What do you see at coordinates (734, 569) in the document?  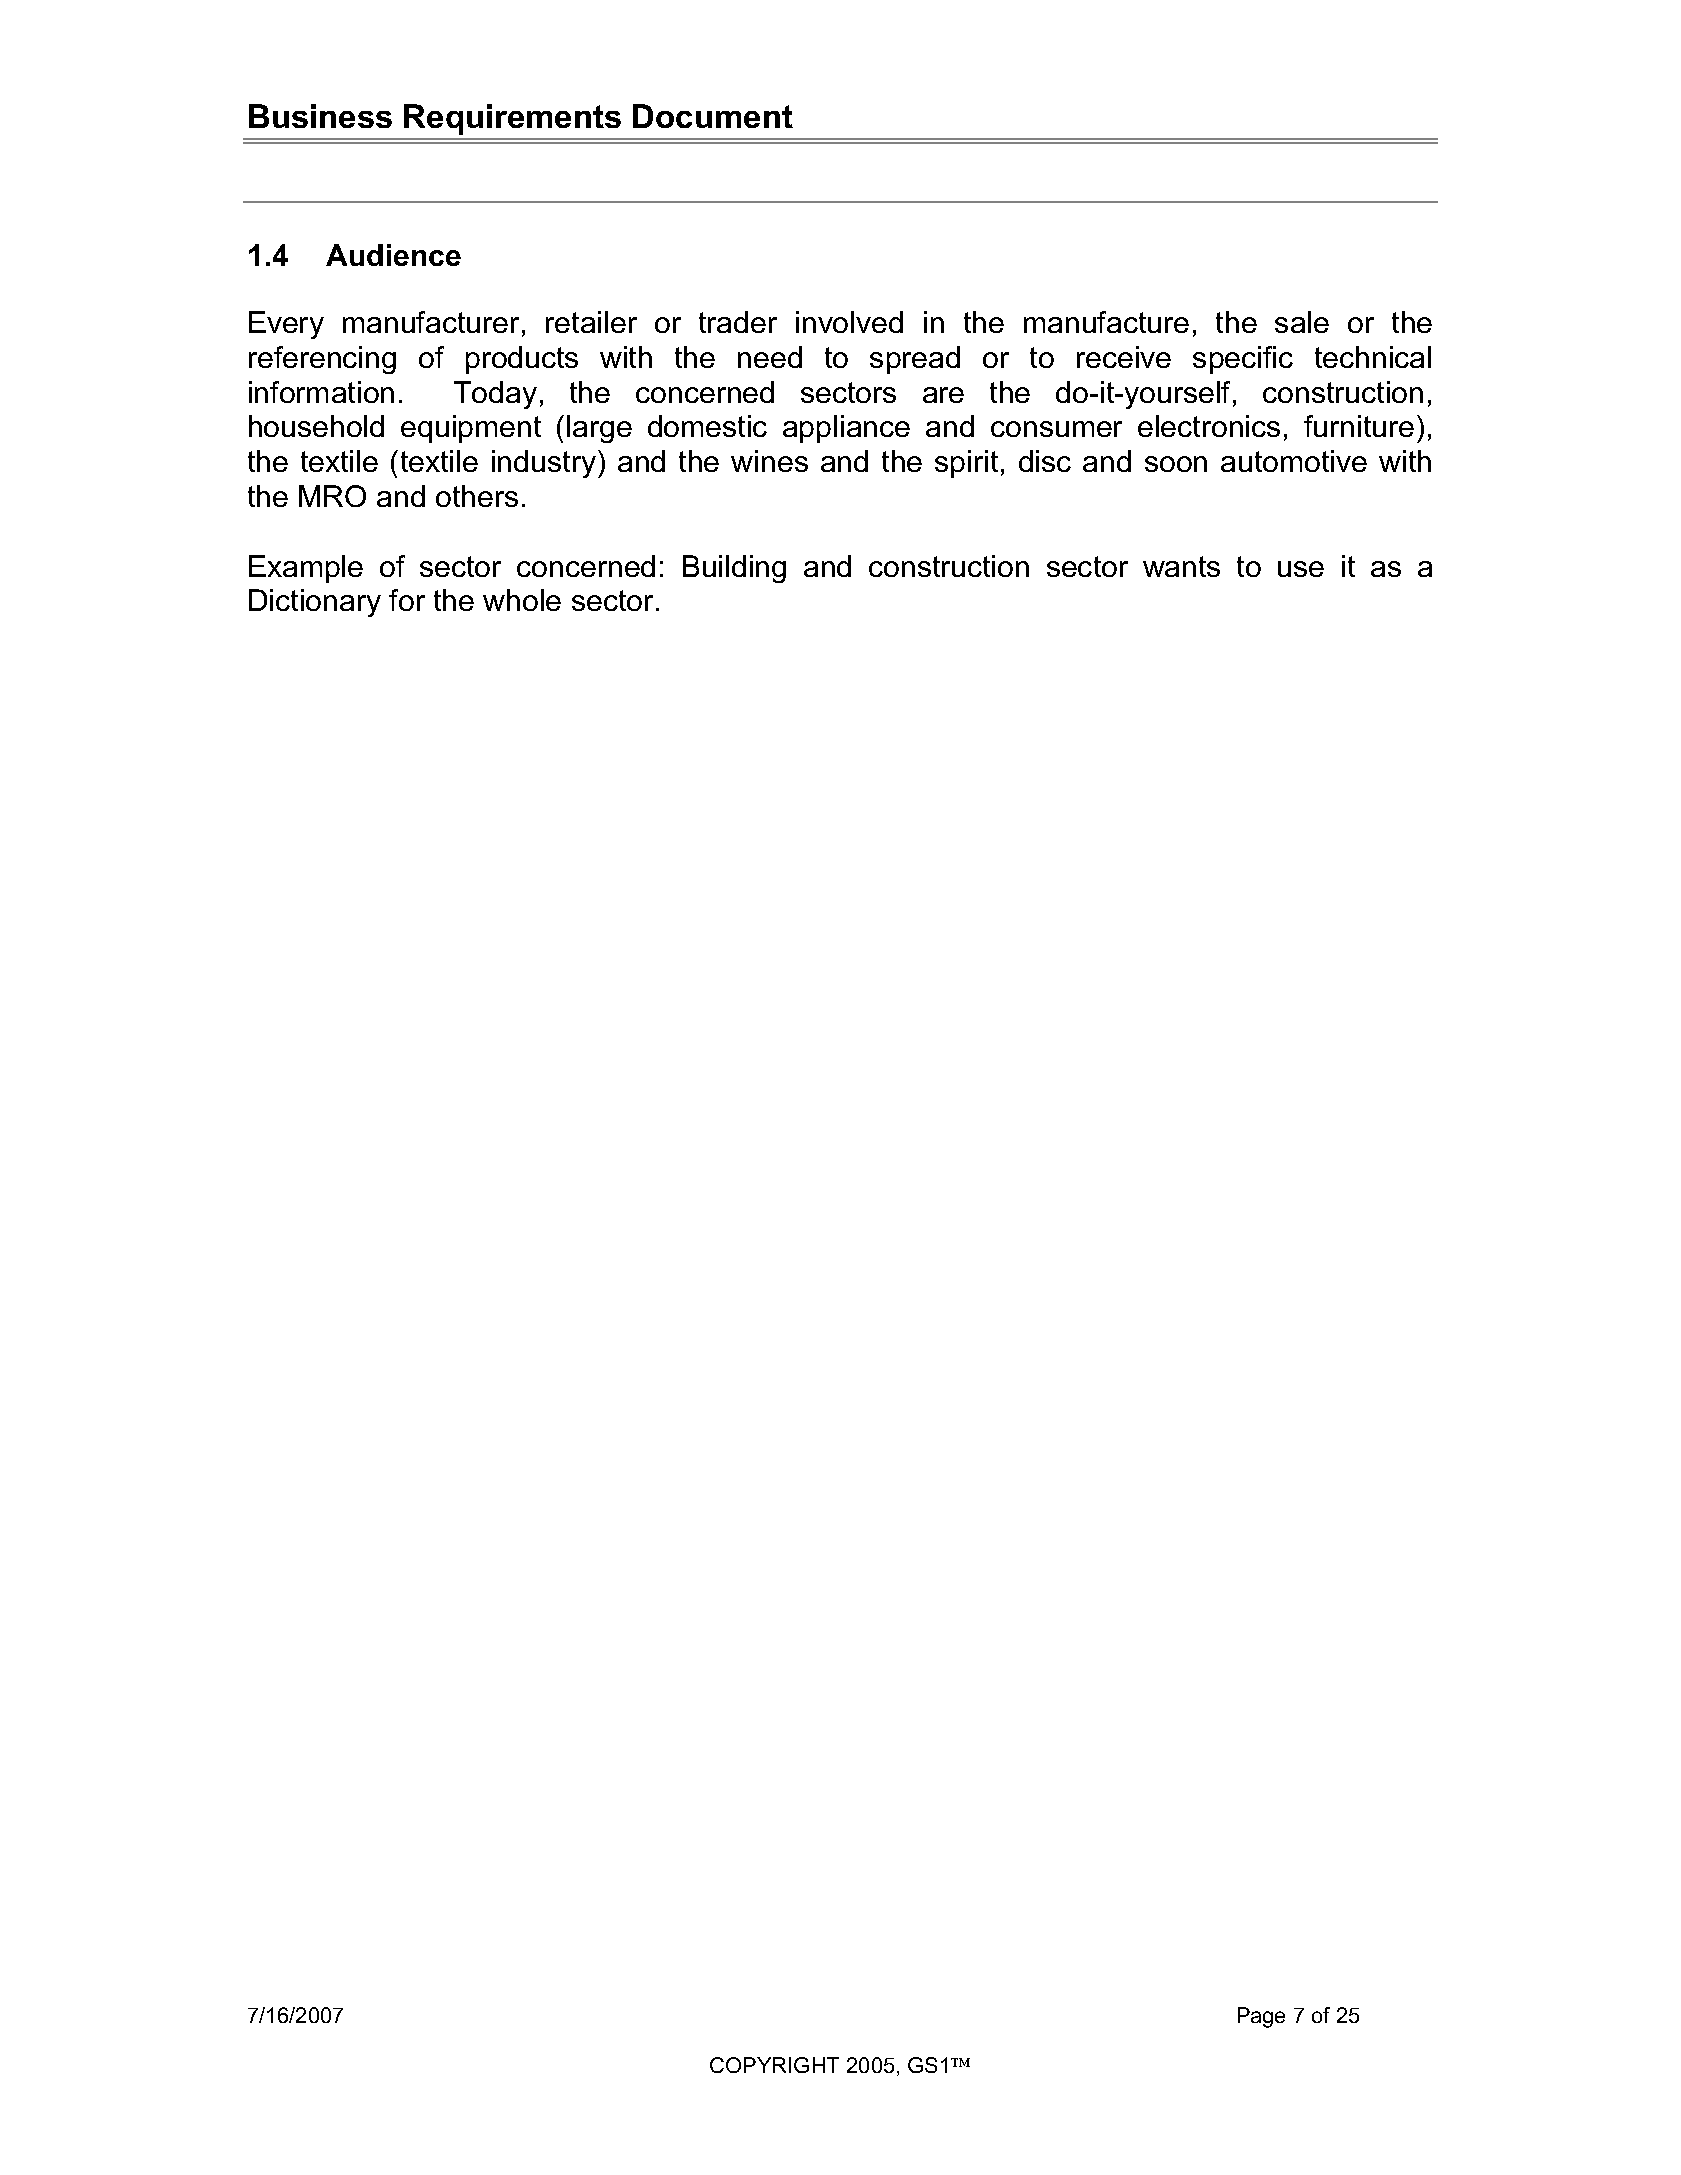 I see `Building` at bounding box center [734, 569].
